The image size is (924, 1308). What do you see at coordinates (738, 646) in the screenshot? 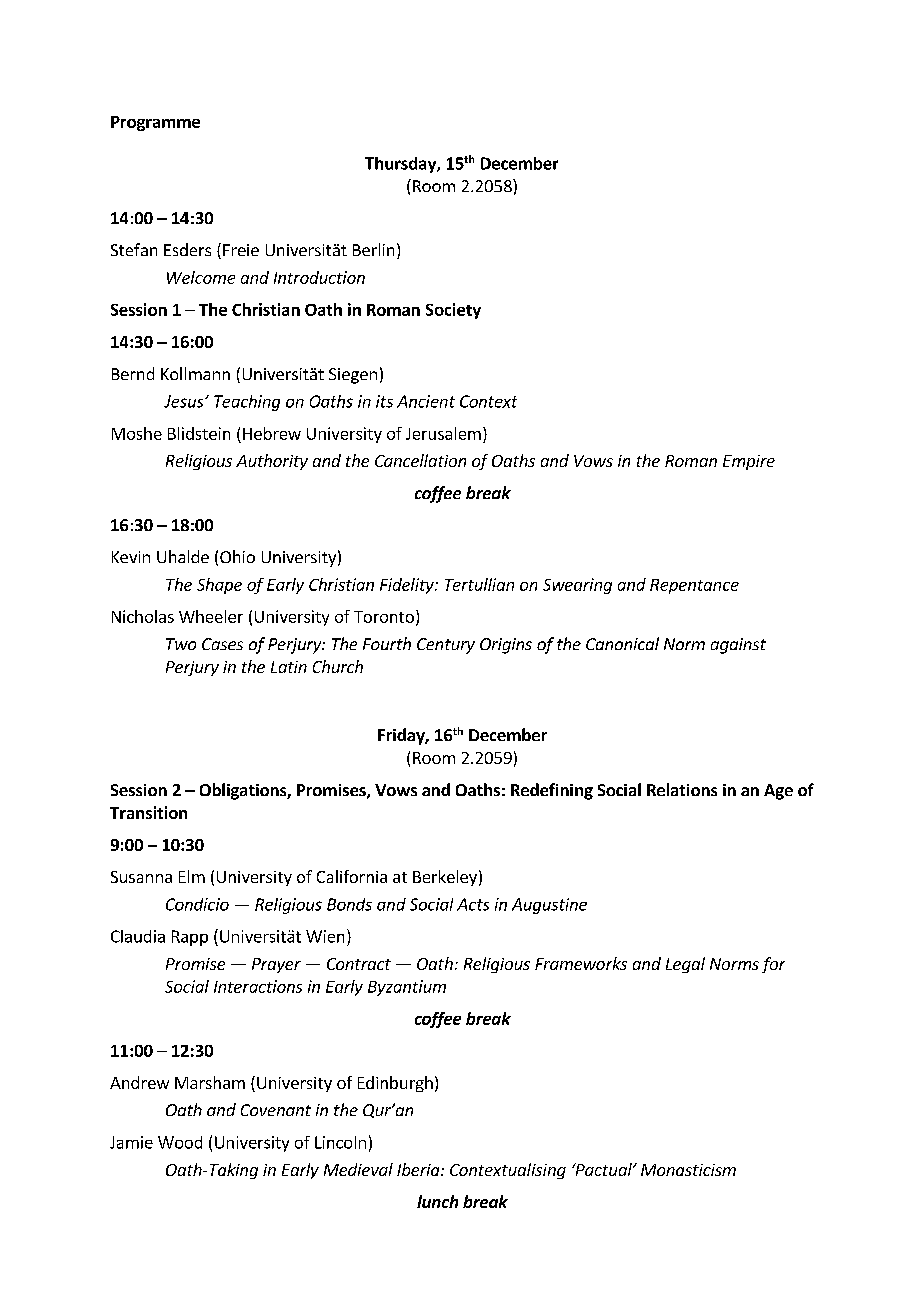
I see `against` at bounding box center [738, 646].
